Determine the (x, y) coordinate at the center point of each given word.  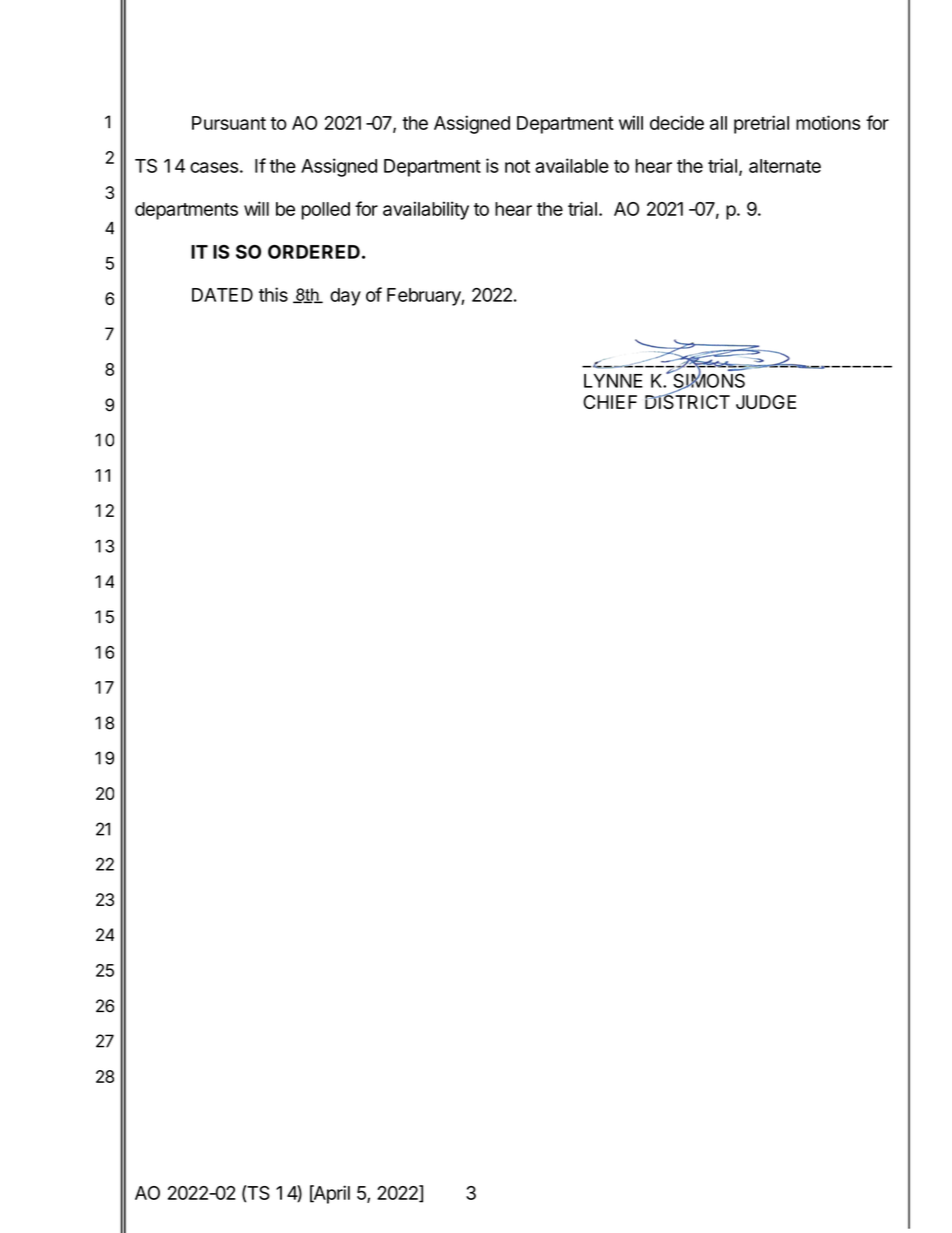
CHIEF (610, 402)
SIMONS (708, 380)
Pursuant (229, 123)
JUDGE (766, 402)
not (517, 166)
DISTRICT (687, 401)
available (572, 165)
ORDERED (314, 252)
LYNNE (613, 381)
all (718, 123)
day (345, 297)
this (273, 294)
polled (325, 211)
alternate (785, 166)
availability (426, 210)
